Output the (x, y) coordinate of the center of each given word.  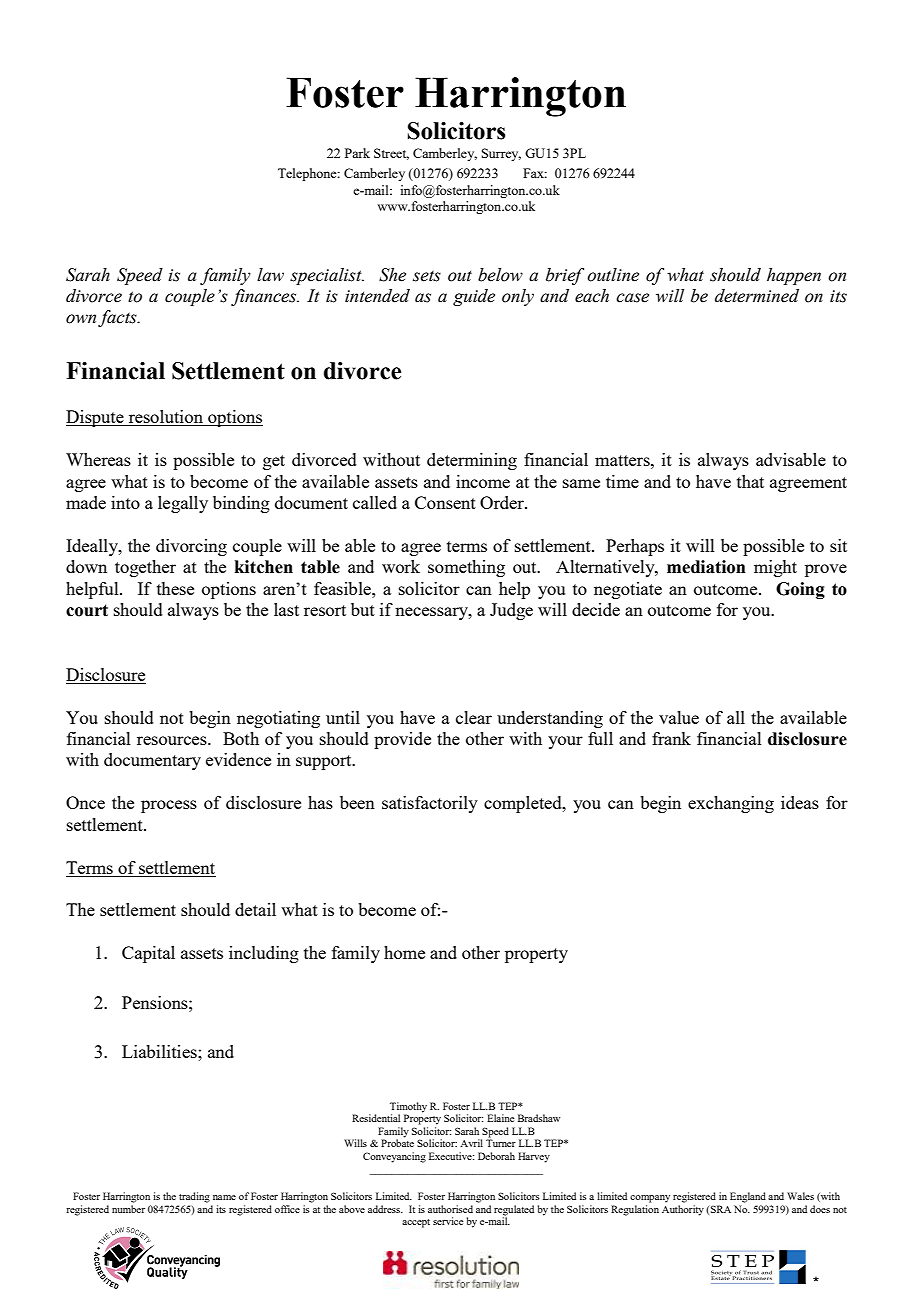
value (679, 717)
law (270, 275)
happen (794, 276)
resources (173, 740)
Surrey (501, 154)
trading (194, 1197)
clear (474, 717)
